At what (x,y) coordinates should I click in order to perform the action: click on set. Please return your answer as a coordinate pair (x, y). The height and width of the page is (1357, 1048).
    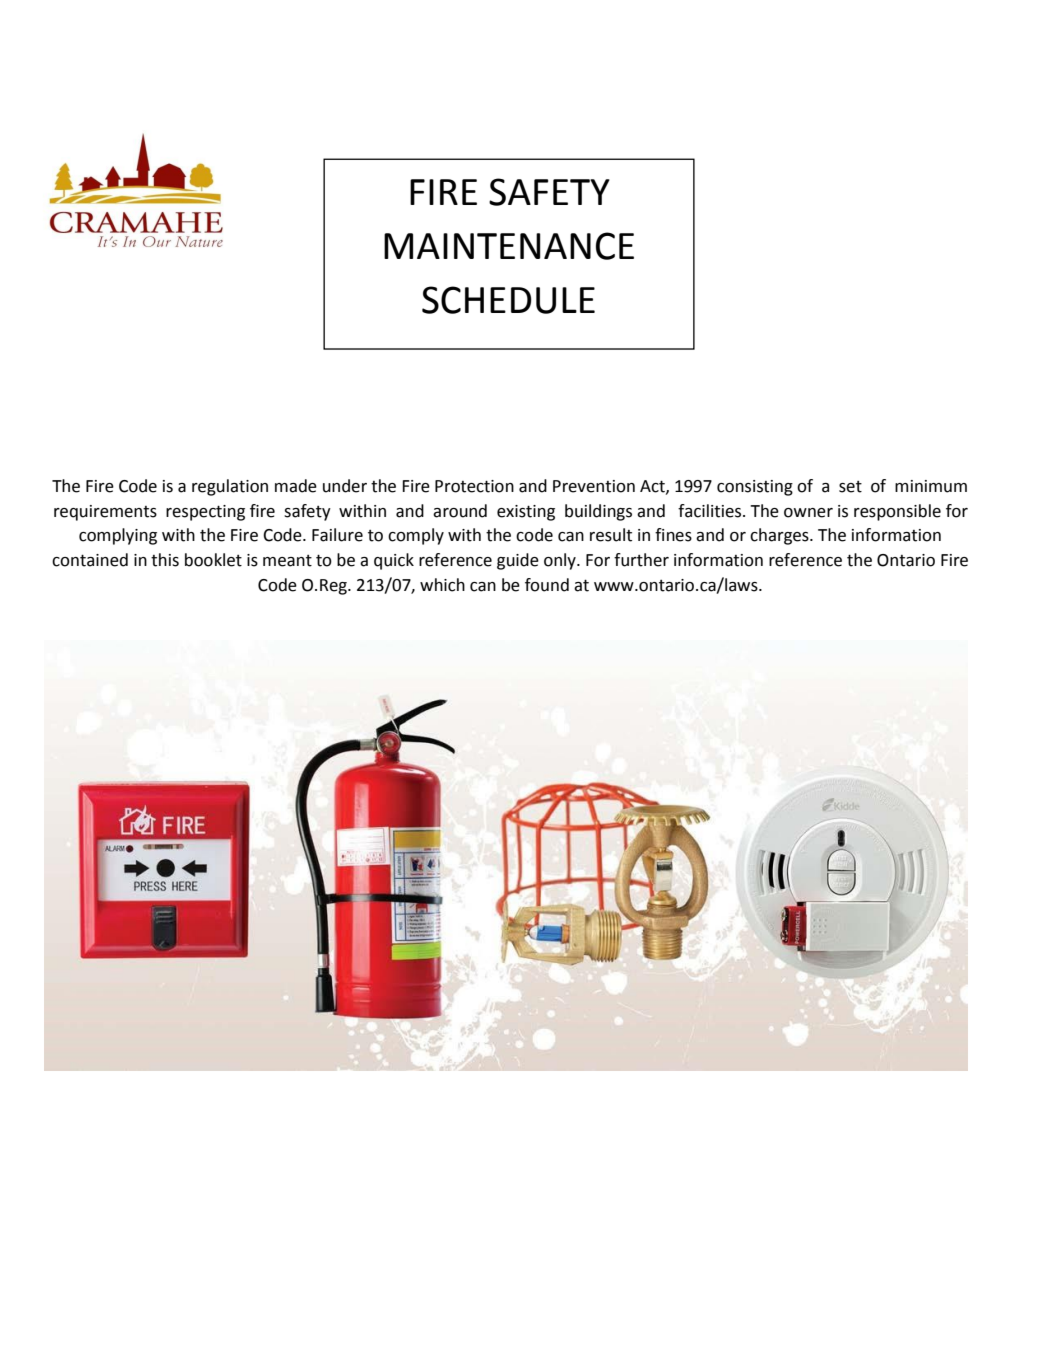
    Looking at the image, I should click on (850, 487).
